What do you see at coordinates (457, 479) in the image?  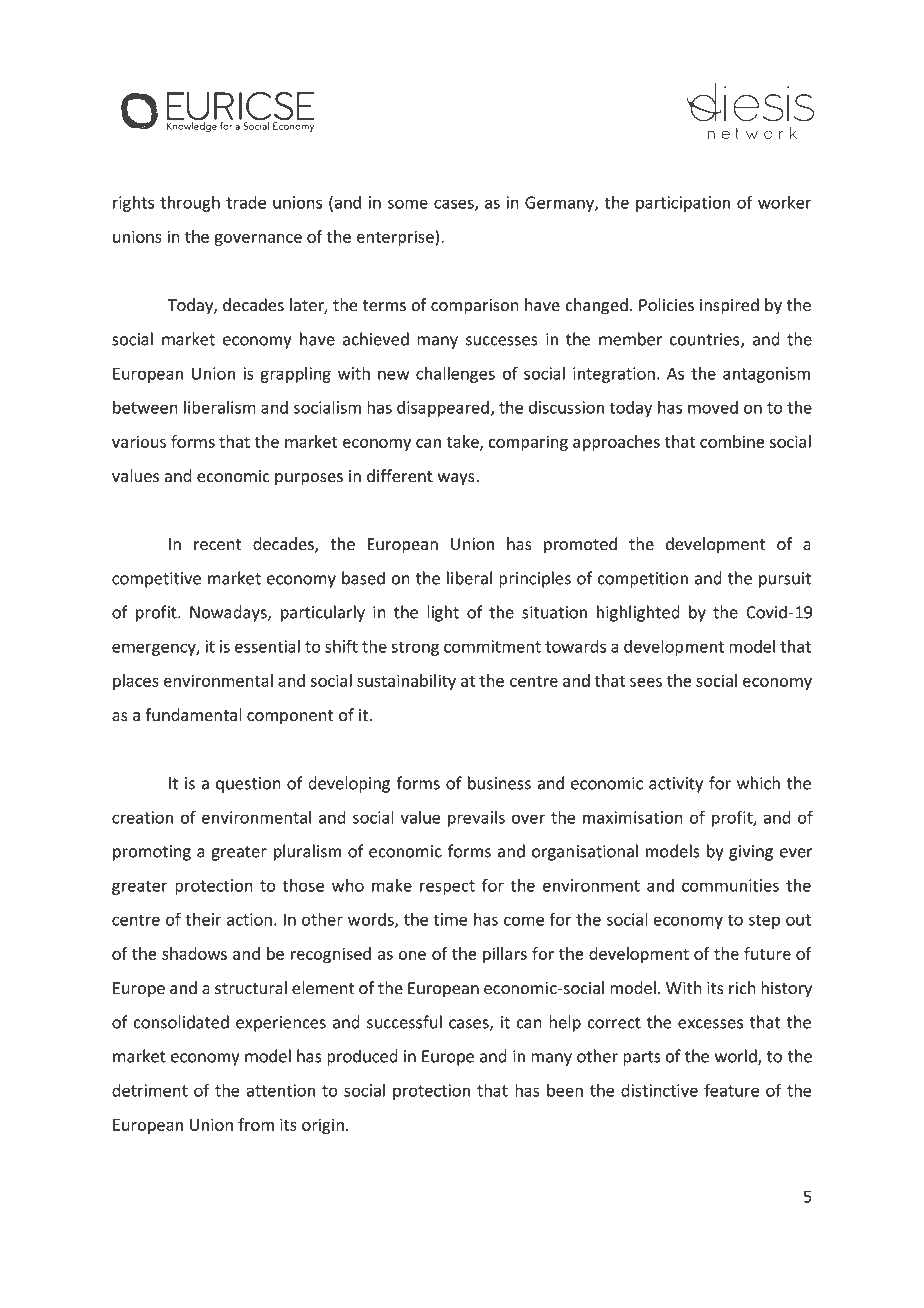 I see `ways` at bounding box center [457, 479].
